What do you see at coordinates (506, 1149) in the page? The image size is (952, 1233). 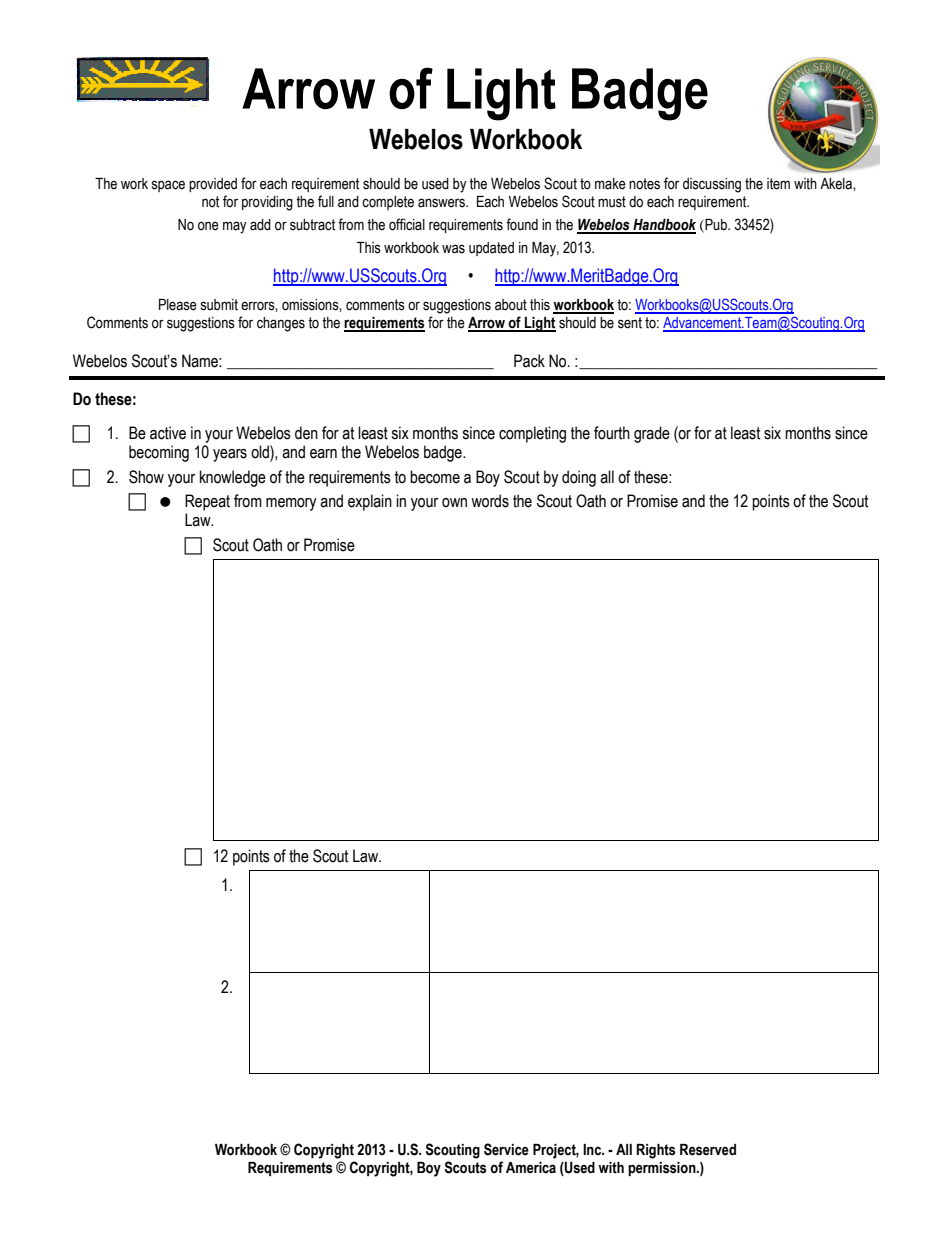 I see `Service` at bounding box center [506, 1149].
